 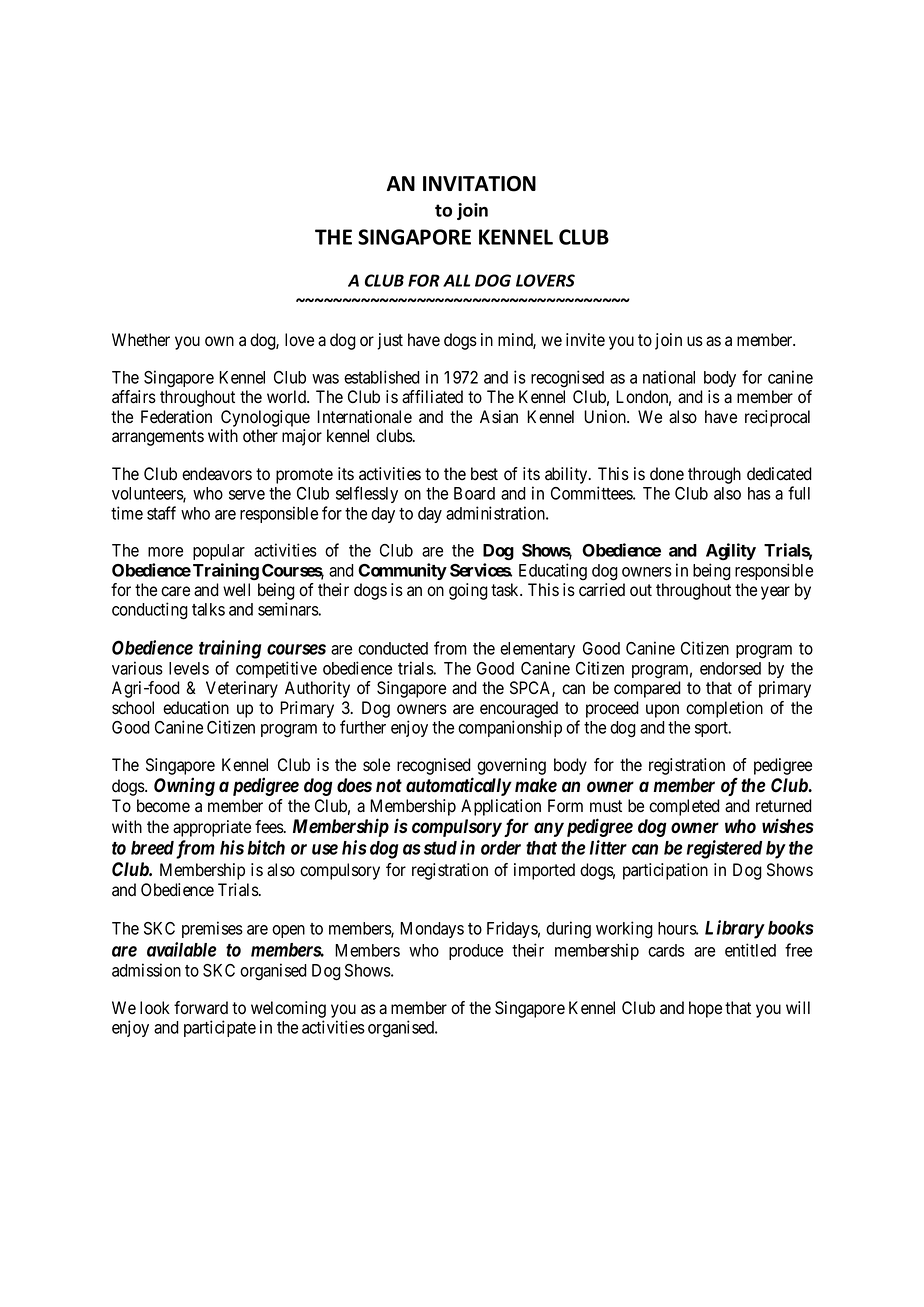 I want to click on done, so click(x=667, y=474).
